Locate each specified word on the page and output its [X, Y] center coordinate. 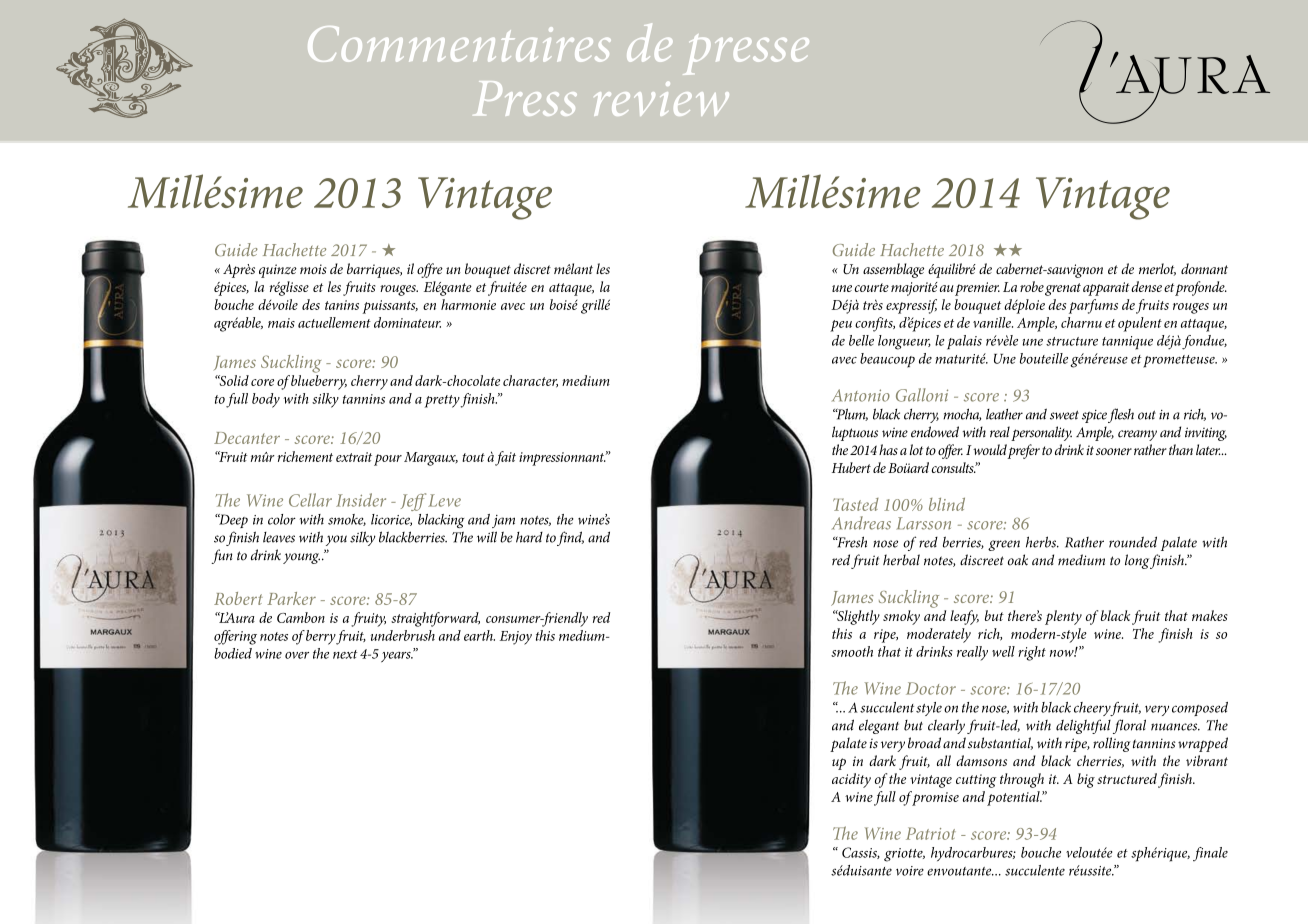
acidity [851, 780]
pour [388, 460]
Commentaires [459, 44]
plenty [1063, 617]
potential [1014, 798]
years [397, 657]
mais [281, 323]
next [345, 654]
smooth [852, 651]
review [661, 99]
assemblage [893, 270]
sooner [1114, 451]
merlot [1157, 269]
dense [1146, 286]
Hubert [851, 467]
